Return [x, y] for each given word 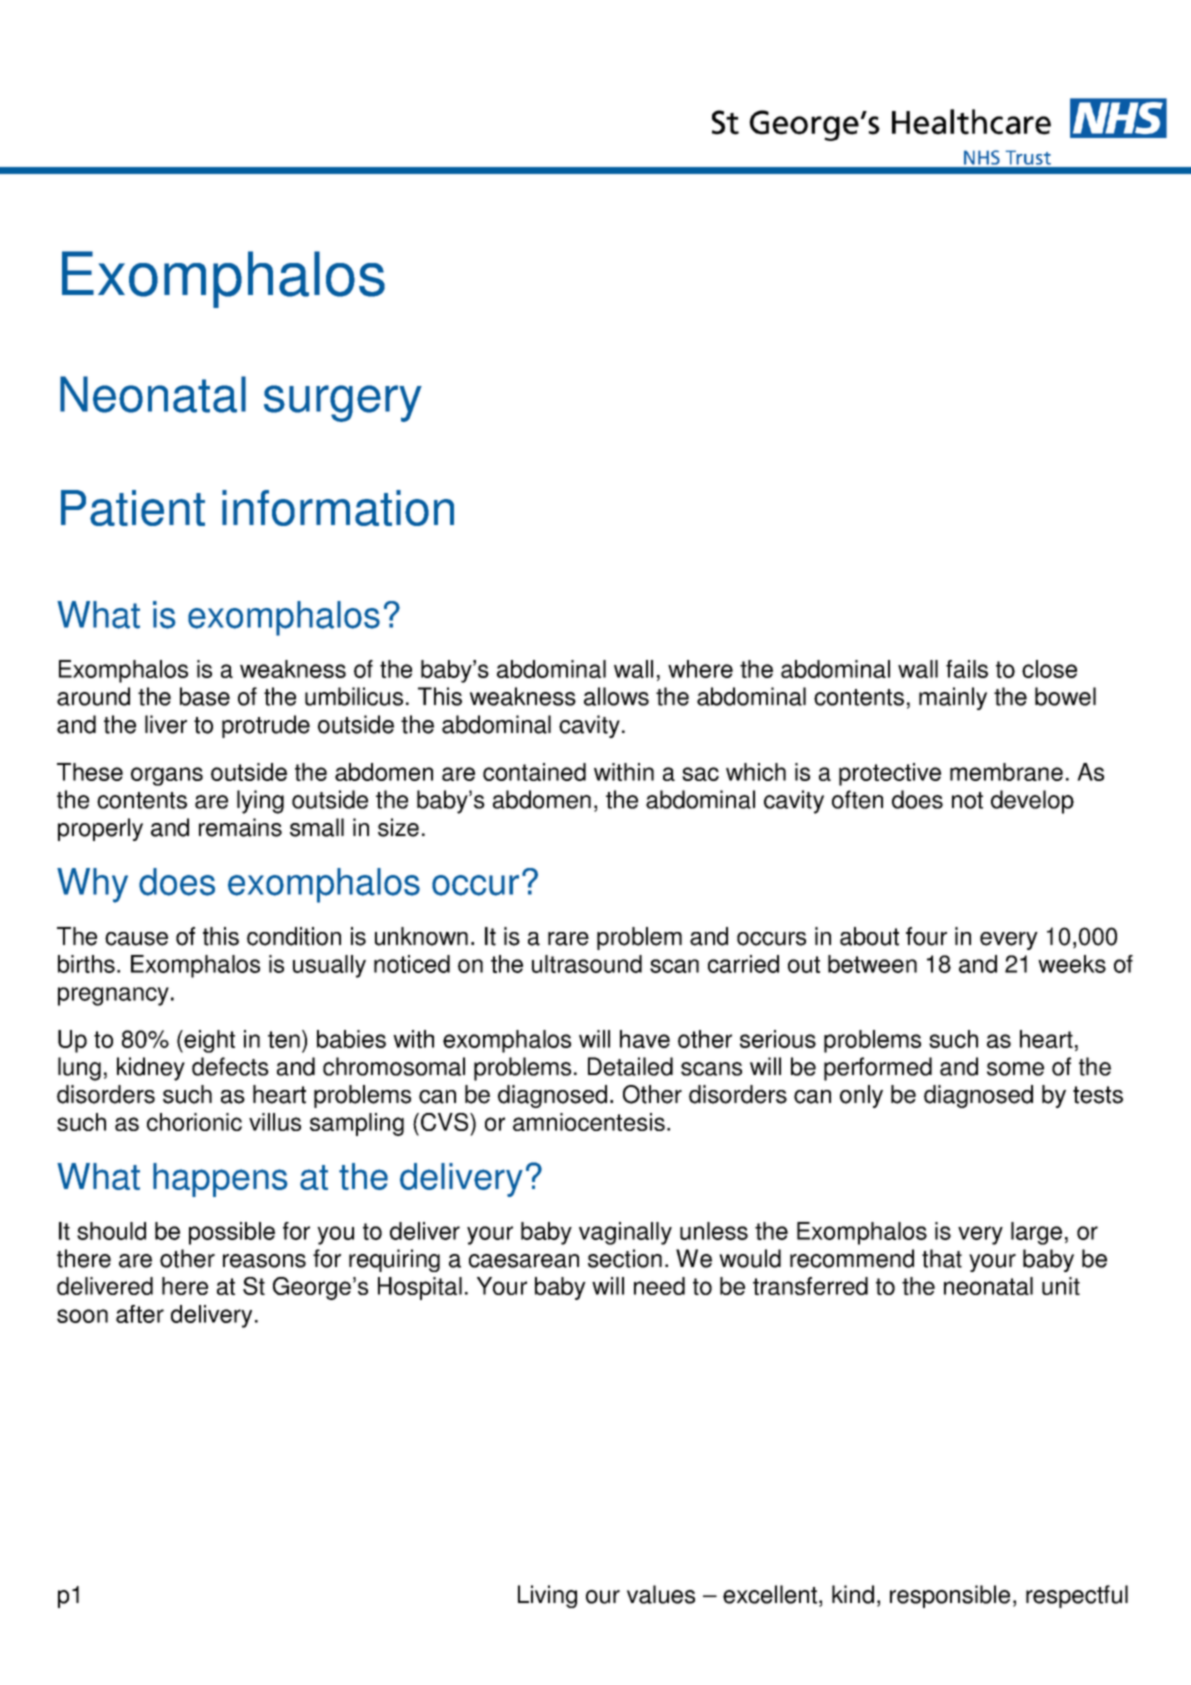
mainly [953, 698]
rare [568, 939]
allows [616, 696]
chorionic [194, 1122]
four [926, 936]
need [659, 1286]
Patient [133, 508]
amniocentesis [589, 1122]
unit [1061, 1286]
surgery [343, 403]
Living [547, 1596]
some [1015, 1069]
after [140, 1314]
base [205, 696]
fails [967, 669]
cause [136, 939]
